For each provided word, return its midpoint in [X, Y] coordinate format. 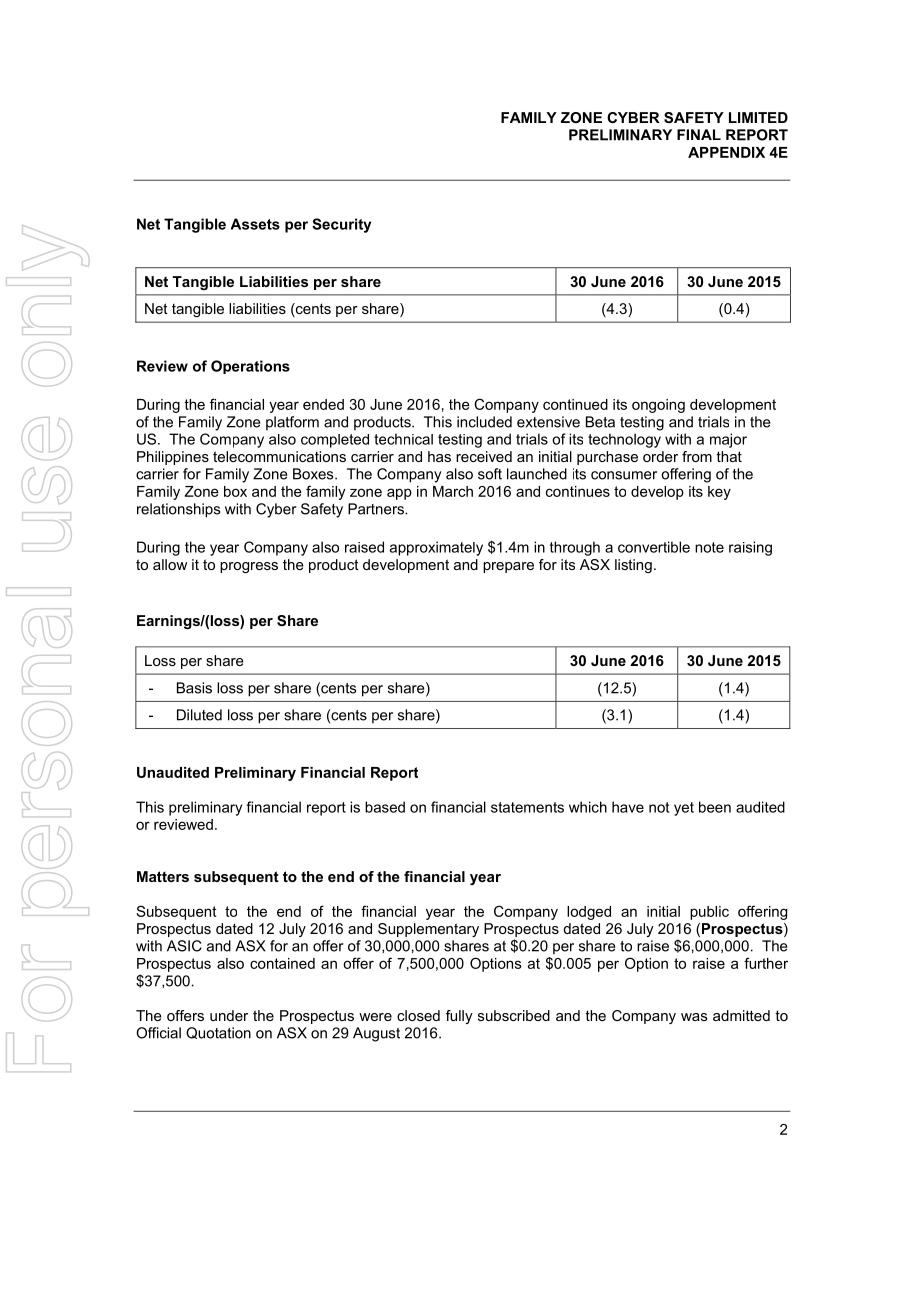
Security [341, 225]
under [229, 1015]
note [709, 547]
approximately [436, 548]
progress [249, 567]
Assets [255, 224]
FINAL [699, 134]
